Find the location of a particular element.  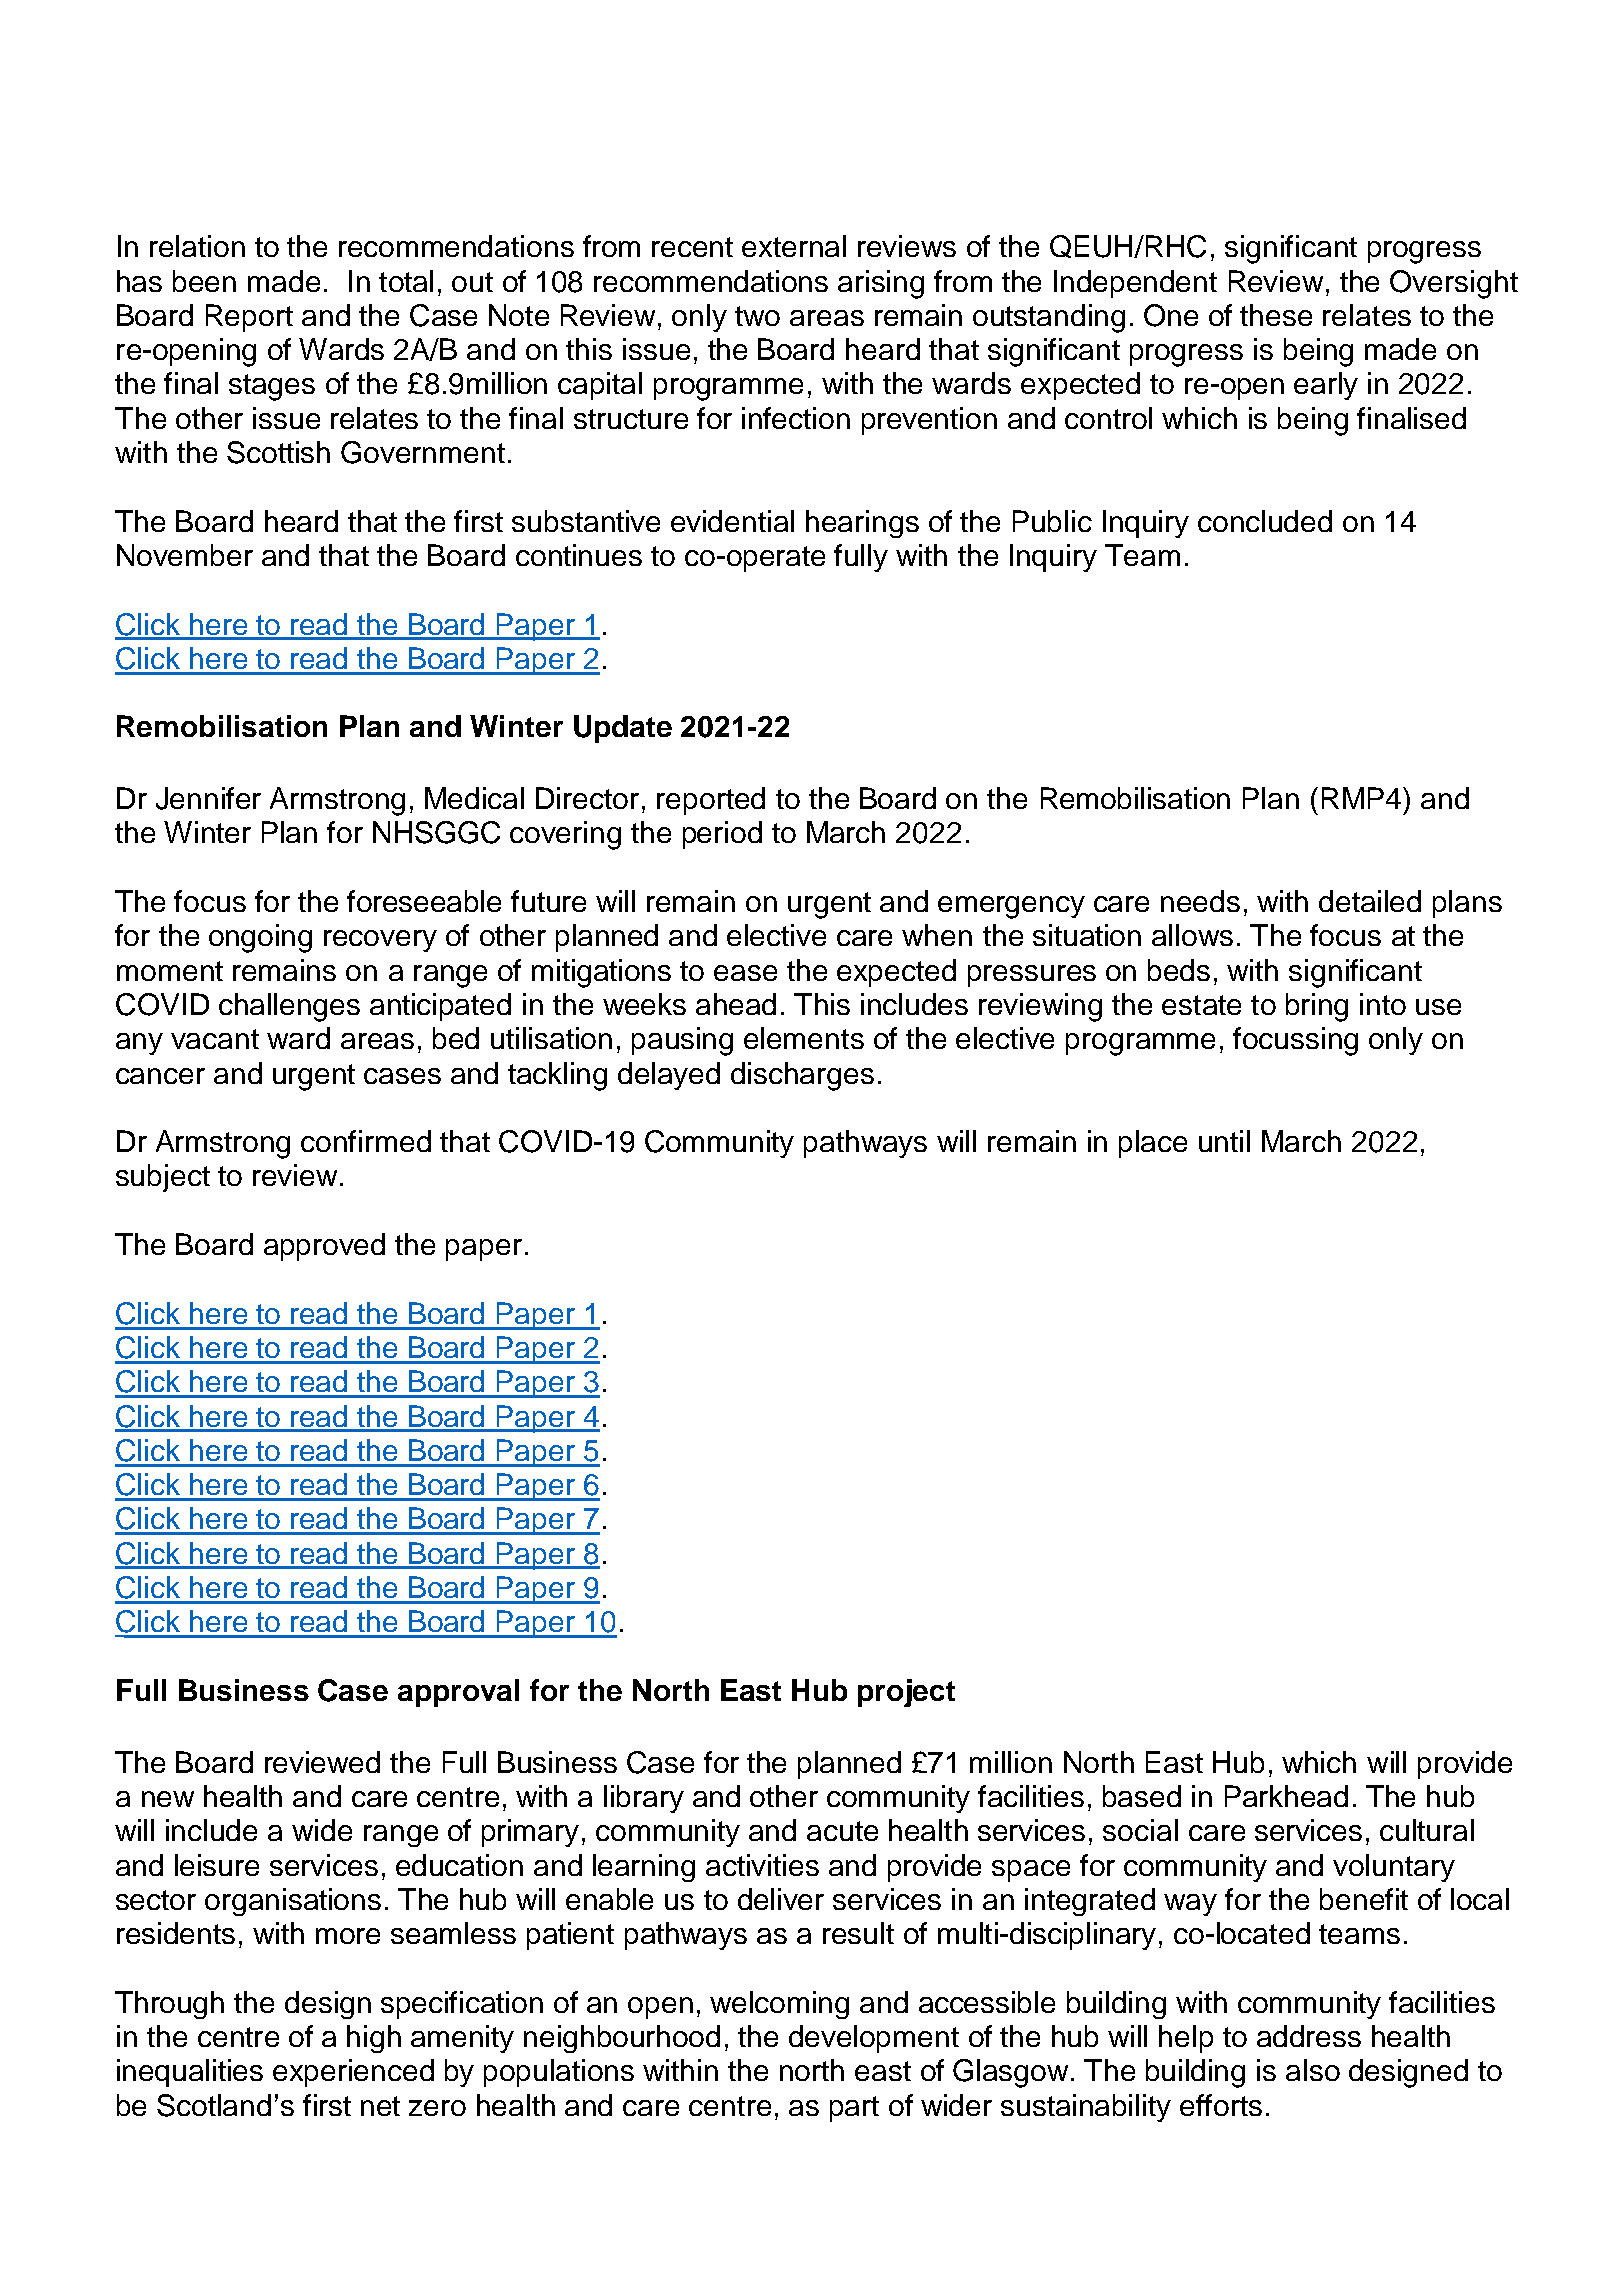

until is located at coordinates (1224, 1141).
